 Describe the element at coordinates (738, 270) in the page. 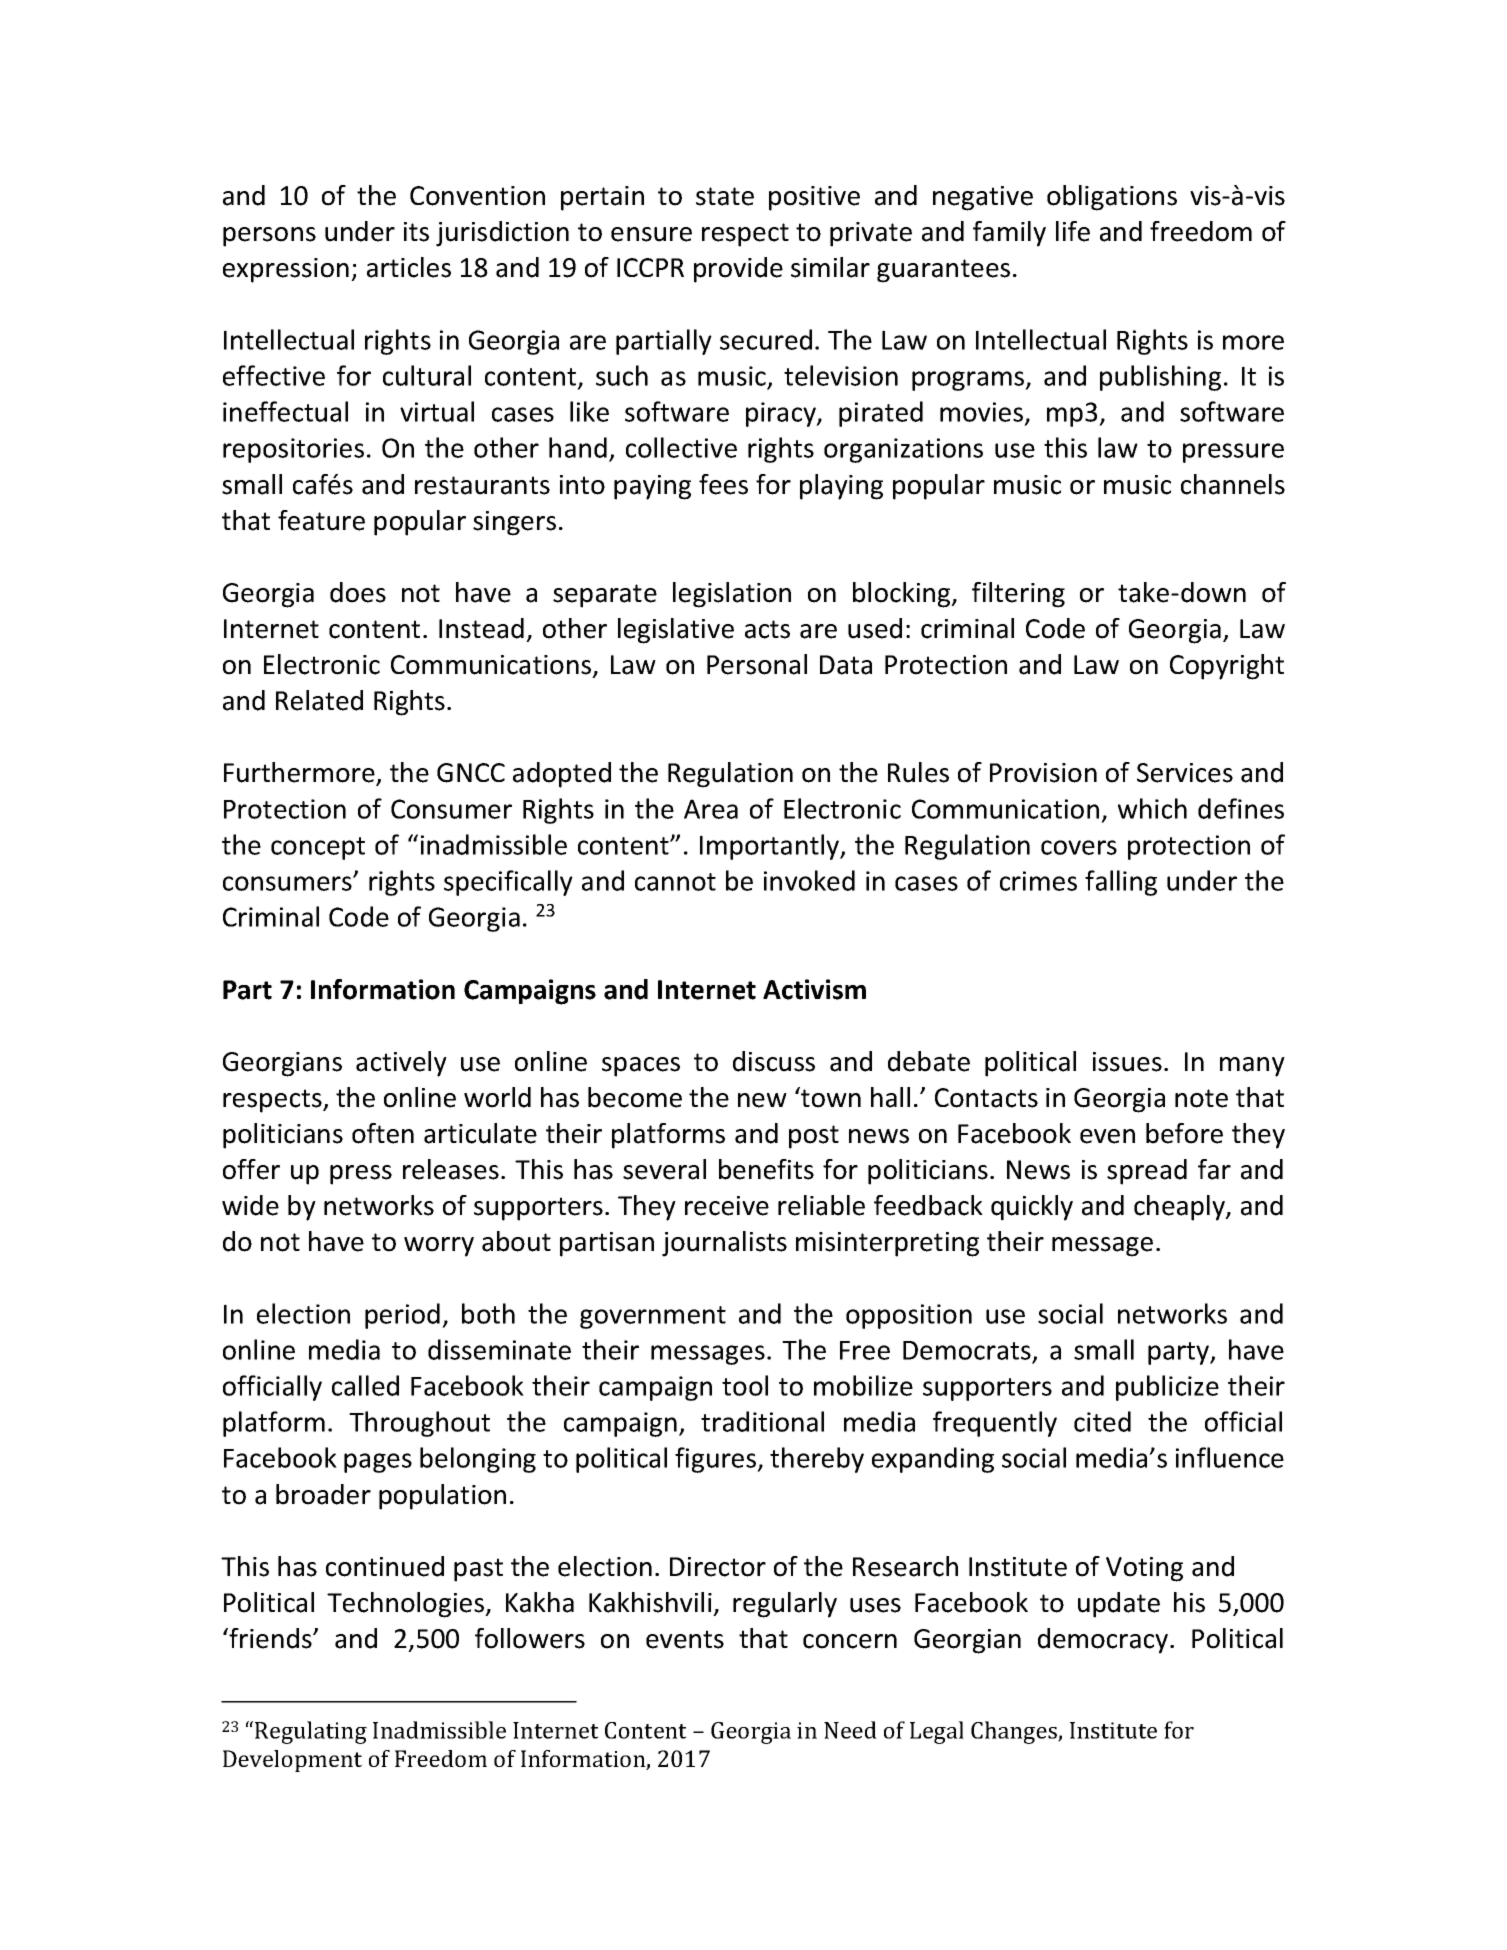

I see `provide` at that location.
